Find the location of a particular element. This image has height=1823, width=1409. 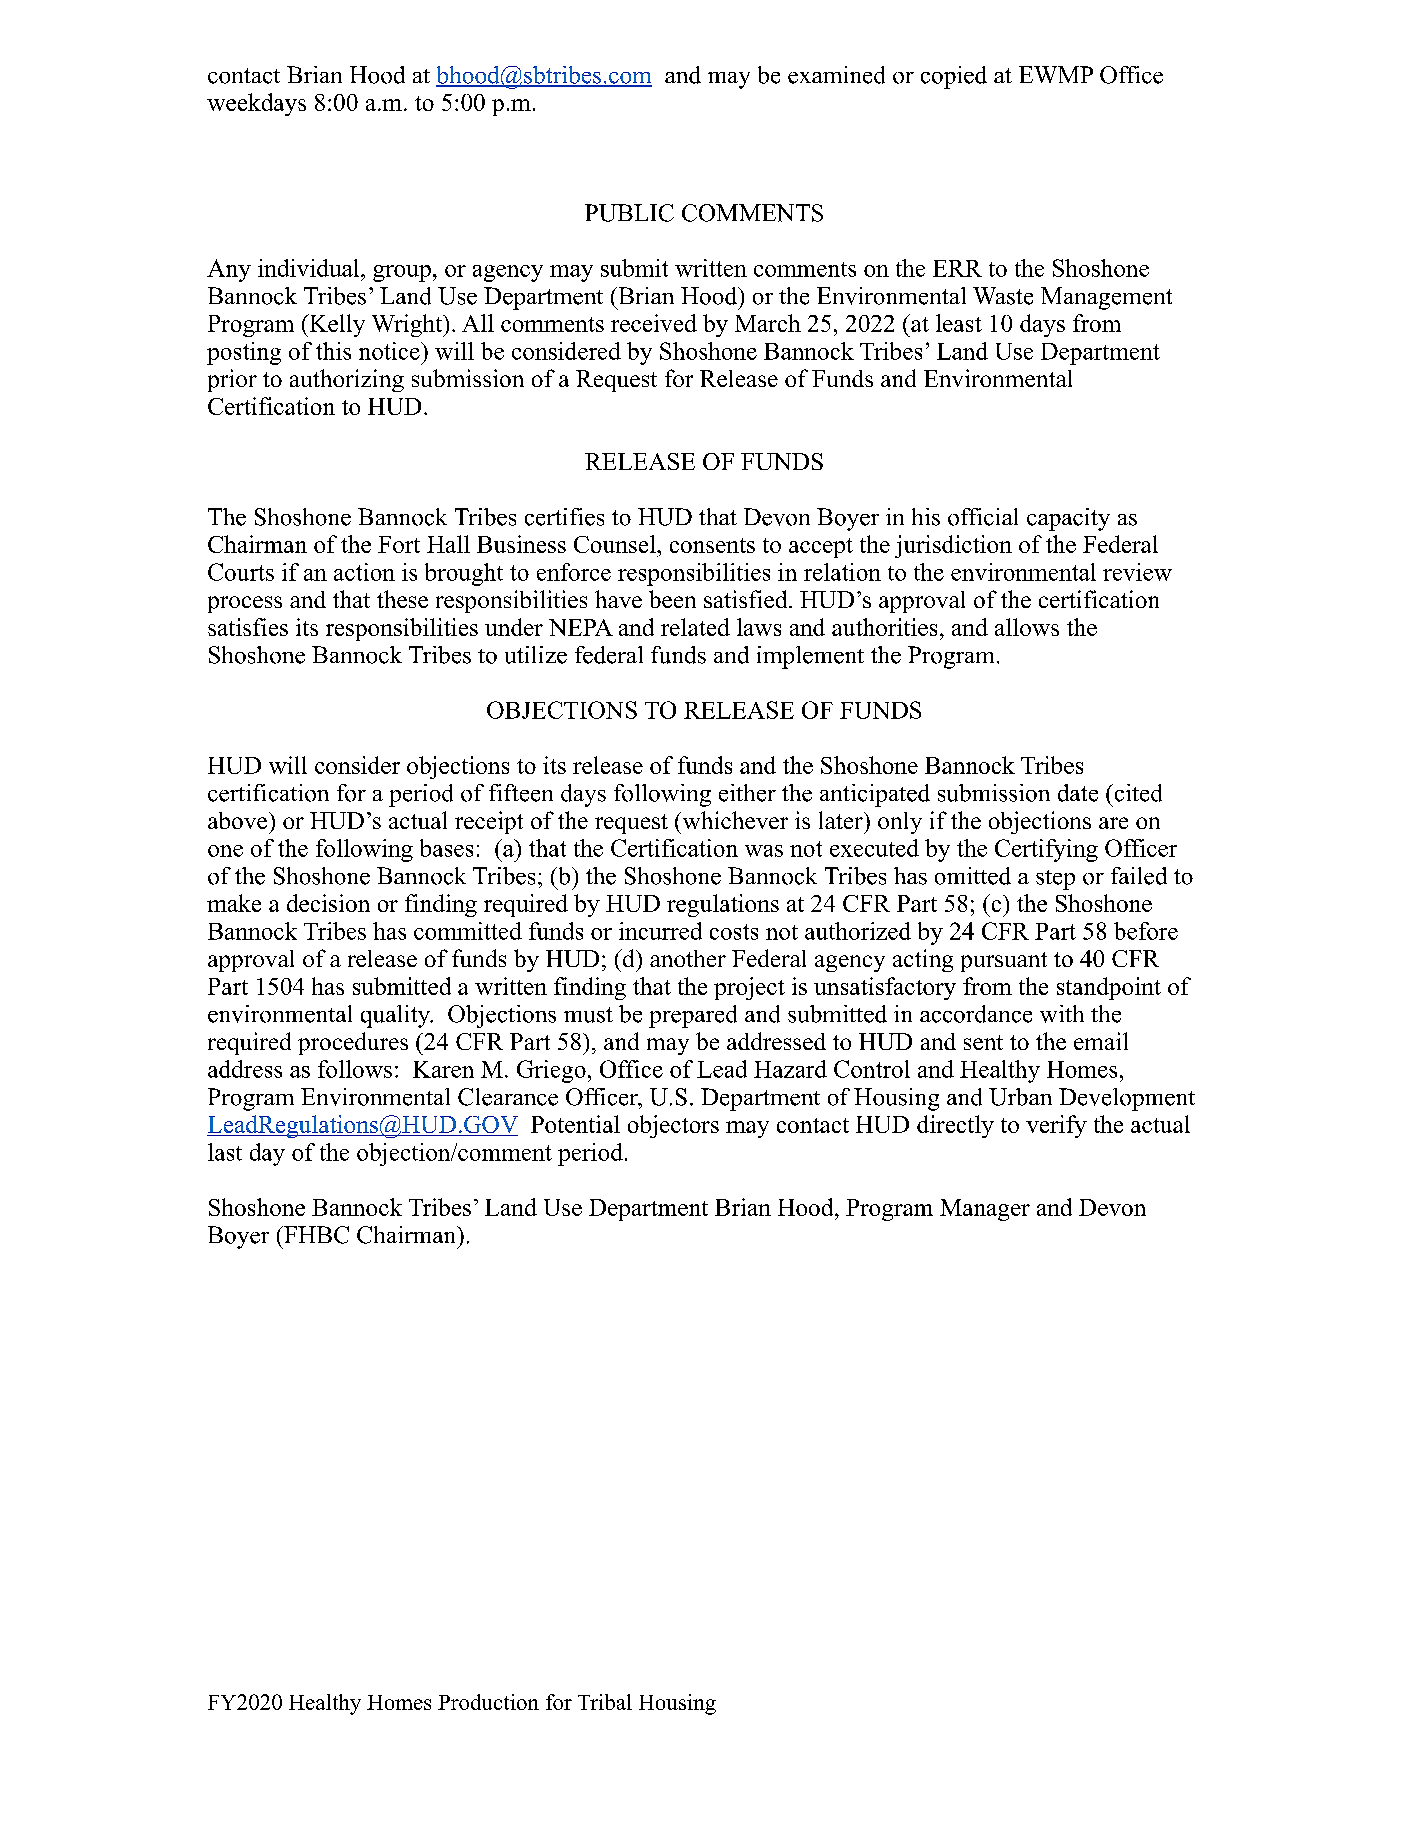

PUBLIC is located at coordinates (629, 213).
